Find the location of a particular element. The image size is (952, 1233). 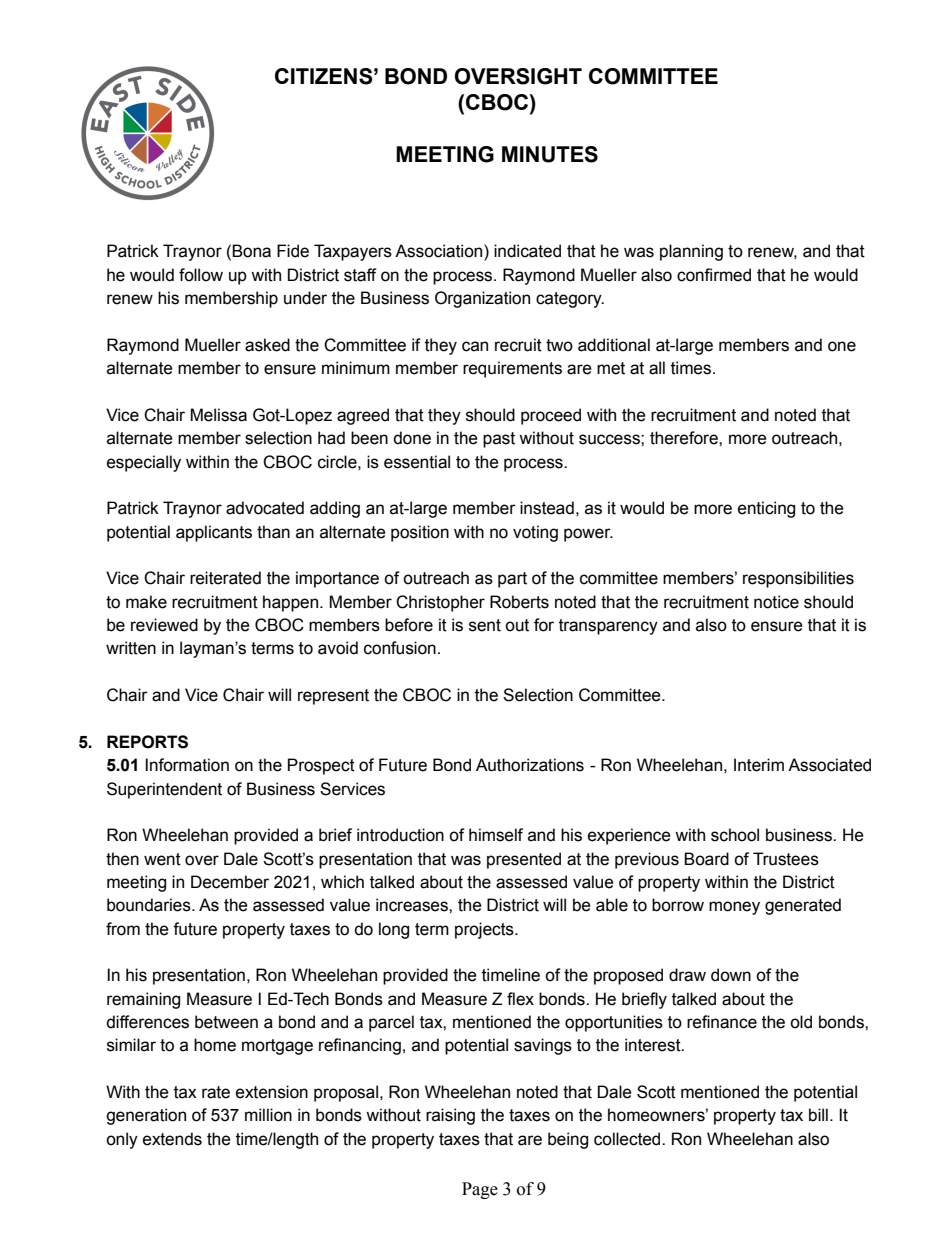

bill is located at coordinates (818, 1115).
